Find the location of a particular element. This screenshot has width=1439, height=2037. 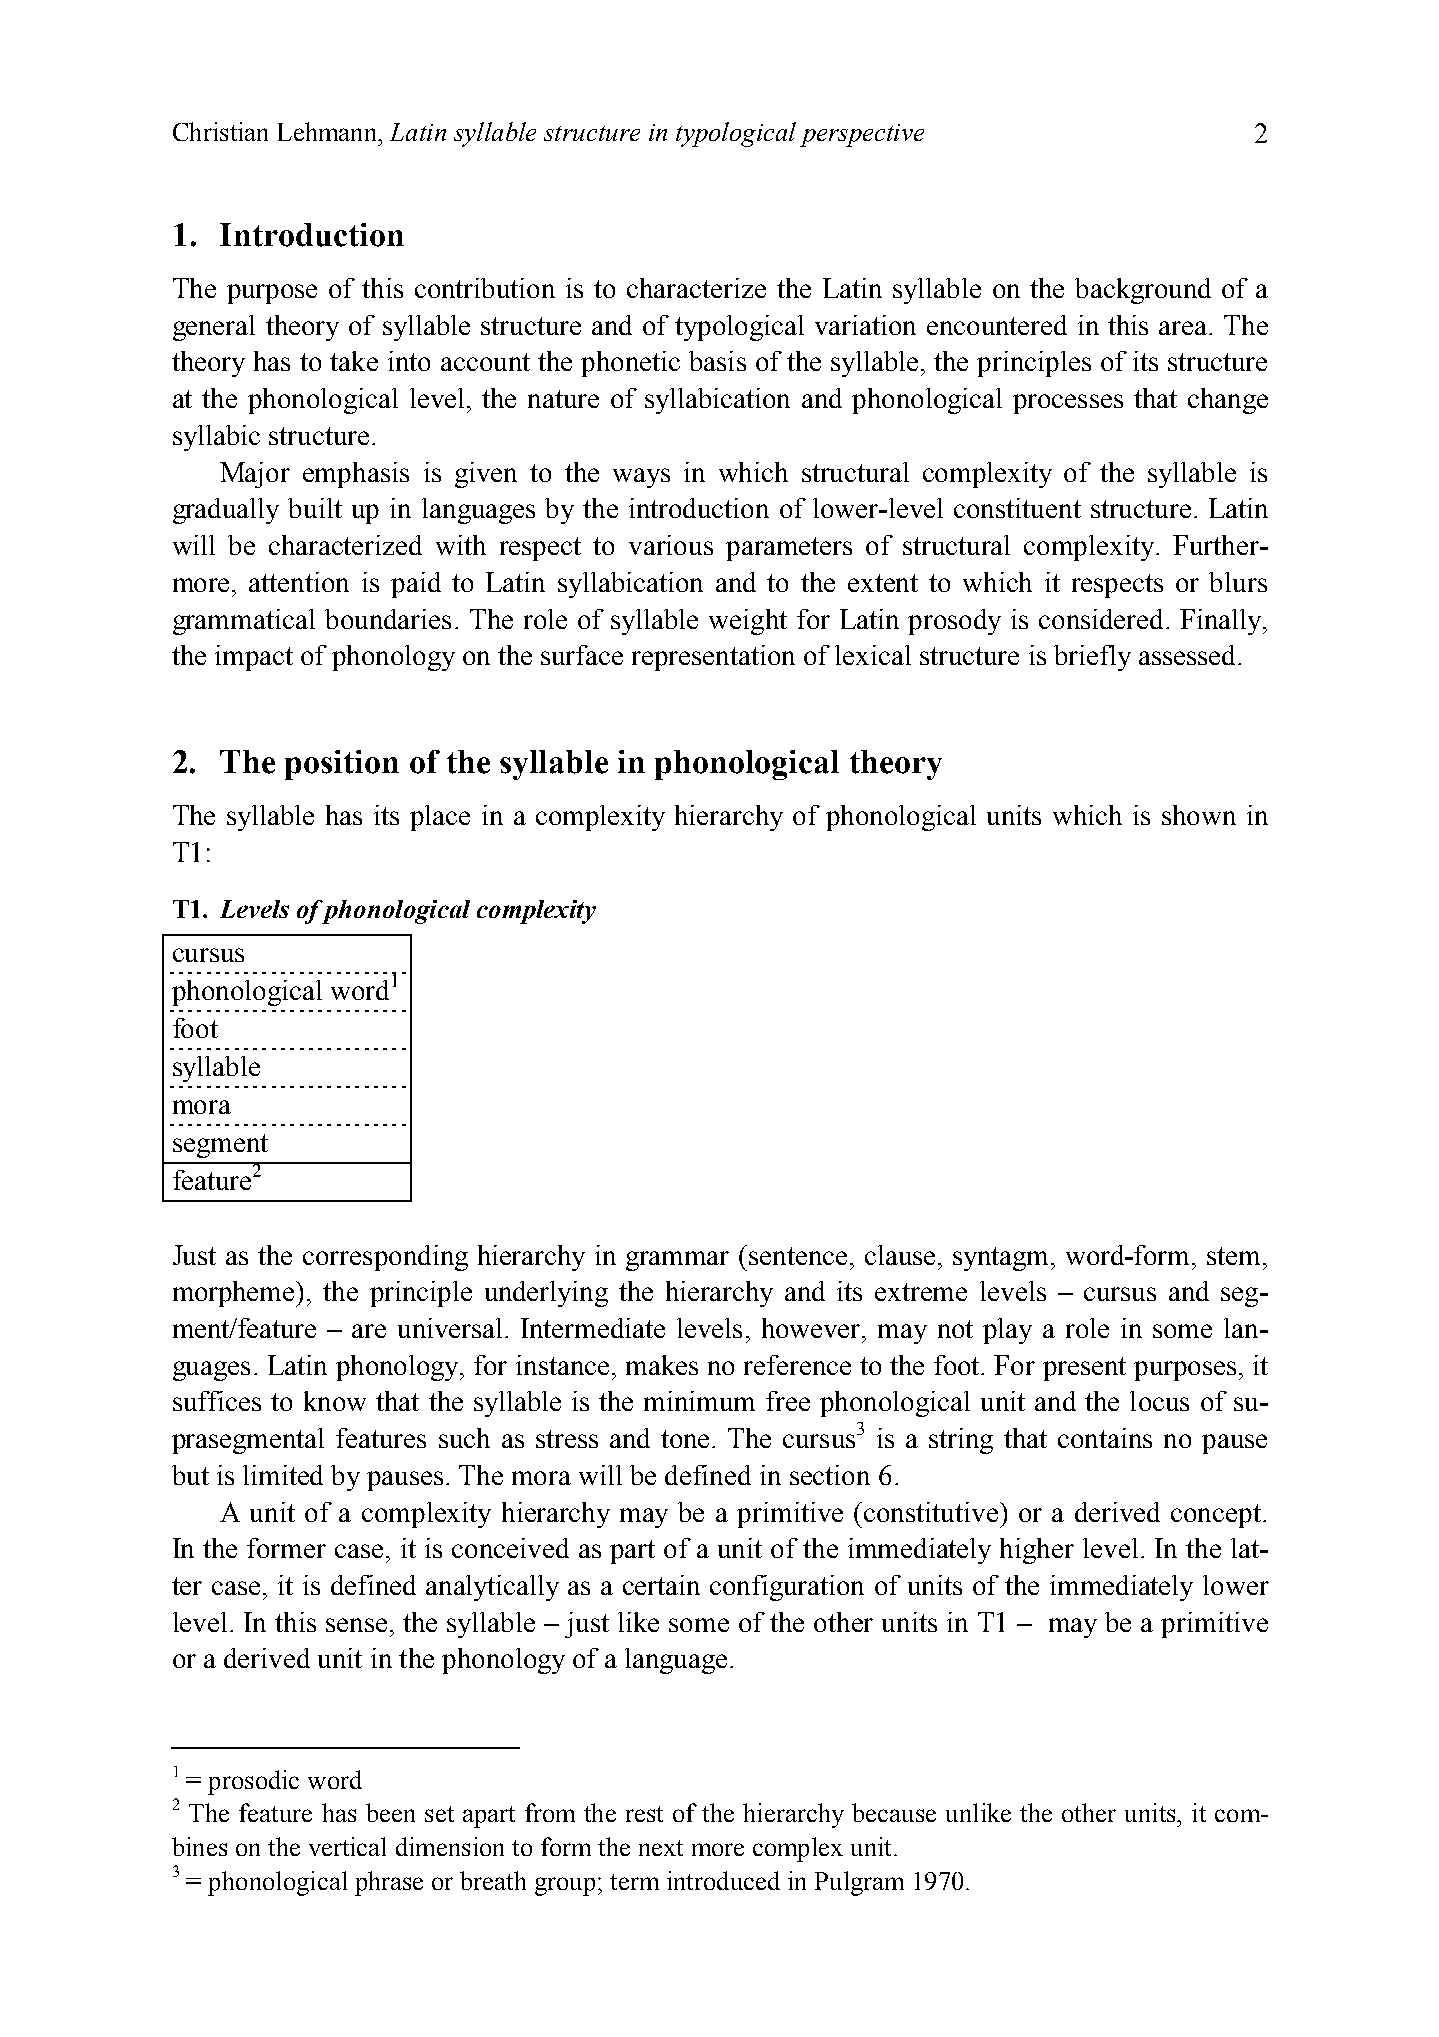

because is located at coordinates (894, 1812).
